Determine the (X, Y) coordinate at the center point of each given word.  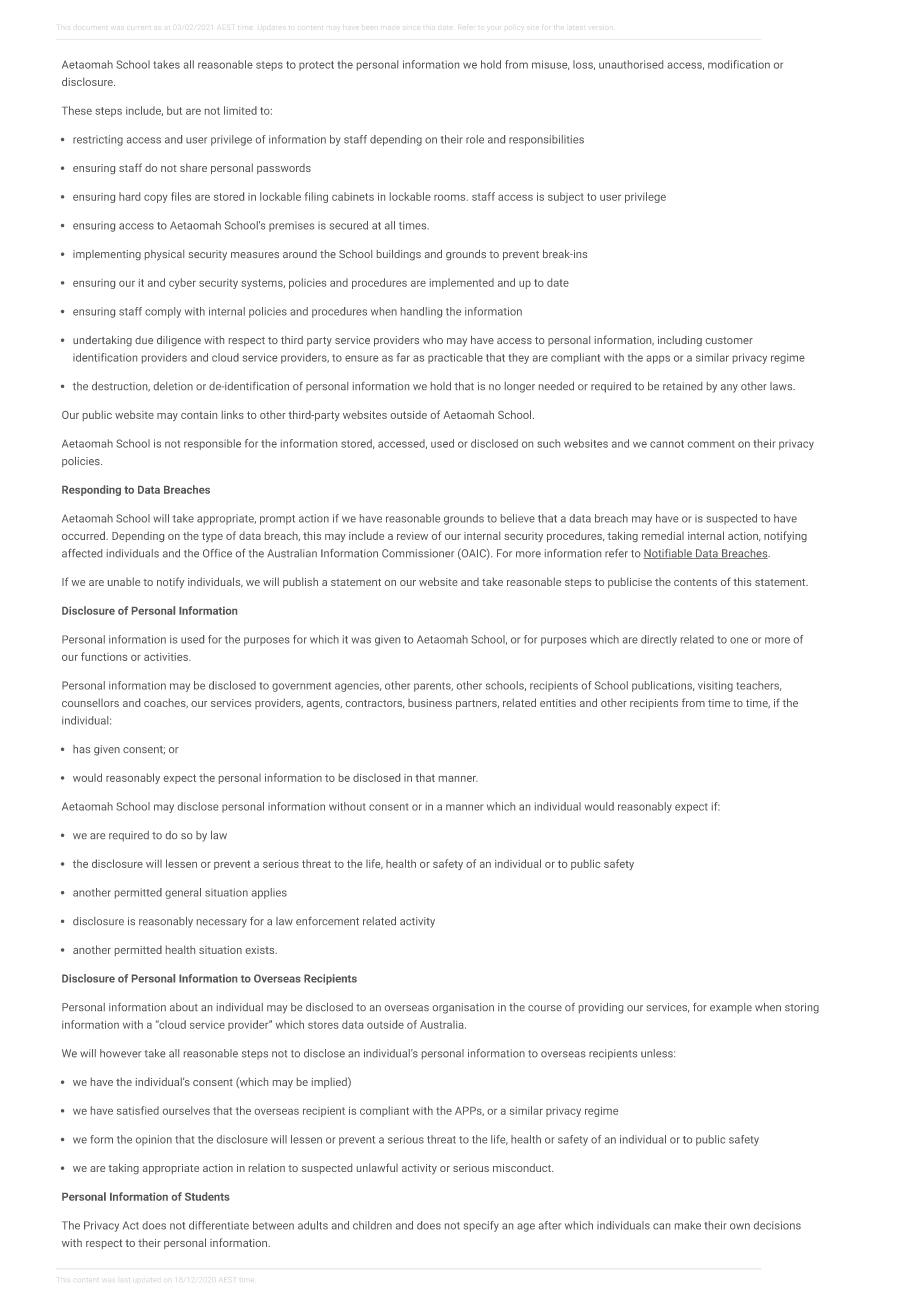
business (430, 703)
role (475, 139)
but (174, 110)
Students (207, 1196)
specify (481, 1226)
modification (739, 64)
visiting (715, 686)
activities (167, 657)
